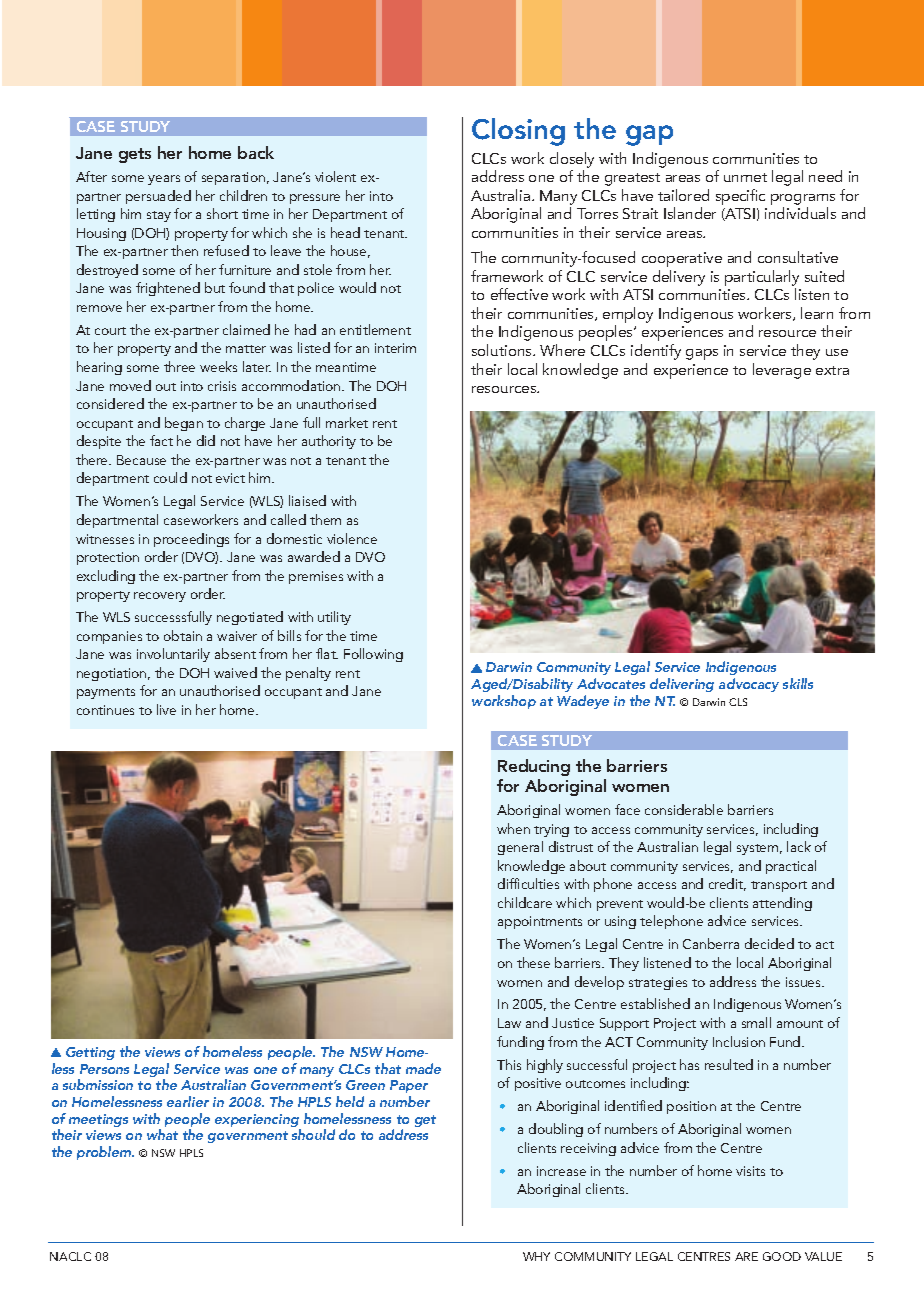 The image size is (924, 1304). I want to click on leverage, so click(782, 371).
